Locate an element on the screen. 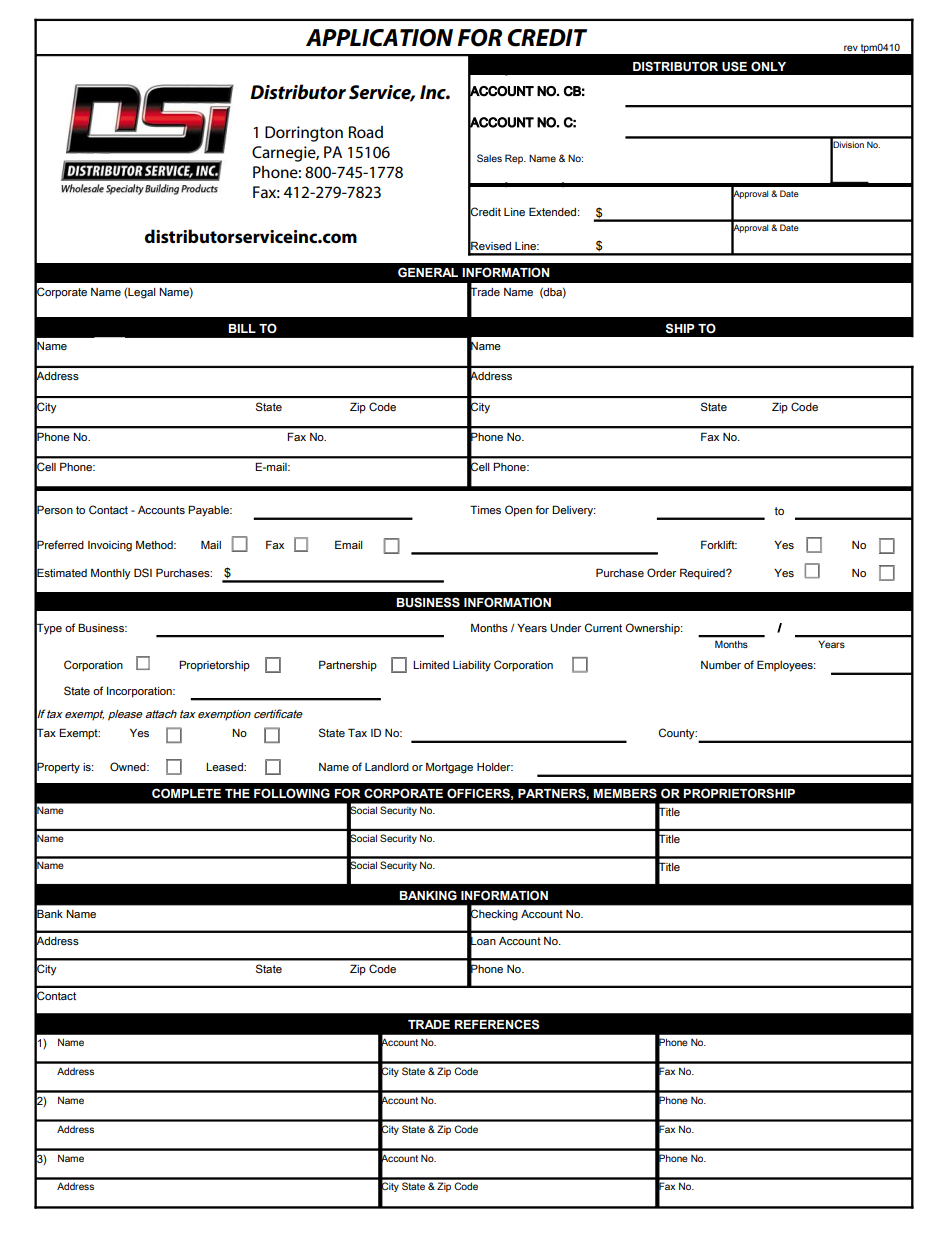 The width and height of the screenshot is (952, 1233). USE is located at coordinates (734, 66).
